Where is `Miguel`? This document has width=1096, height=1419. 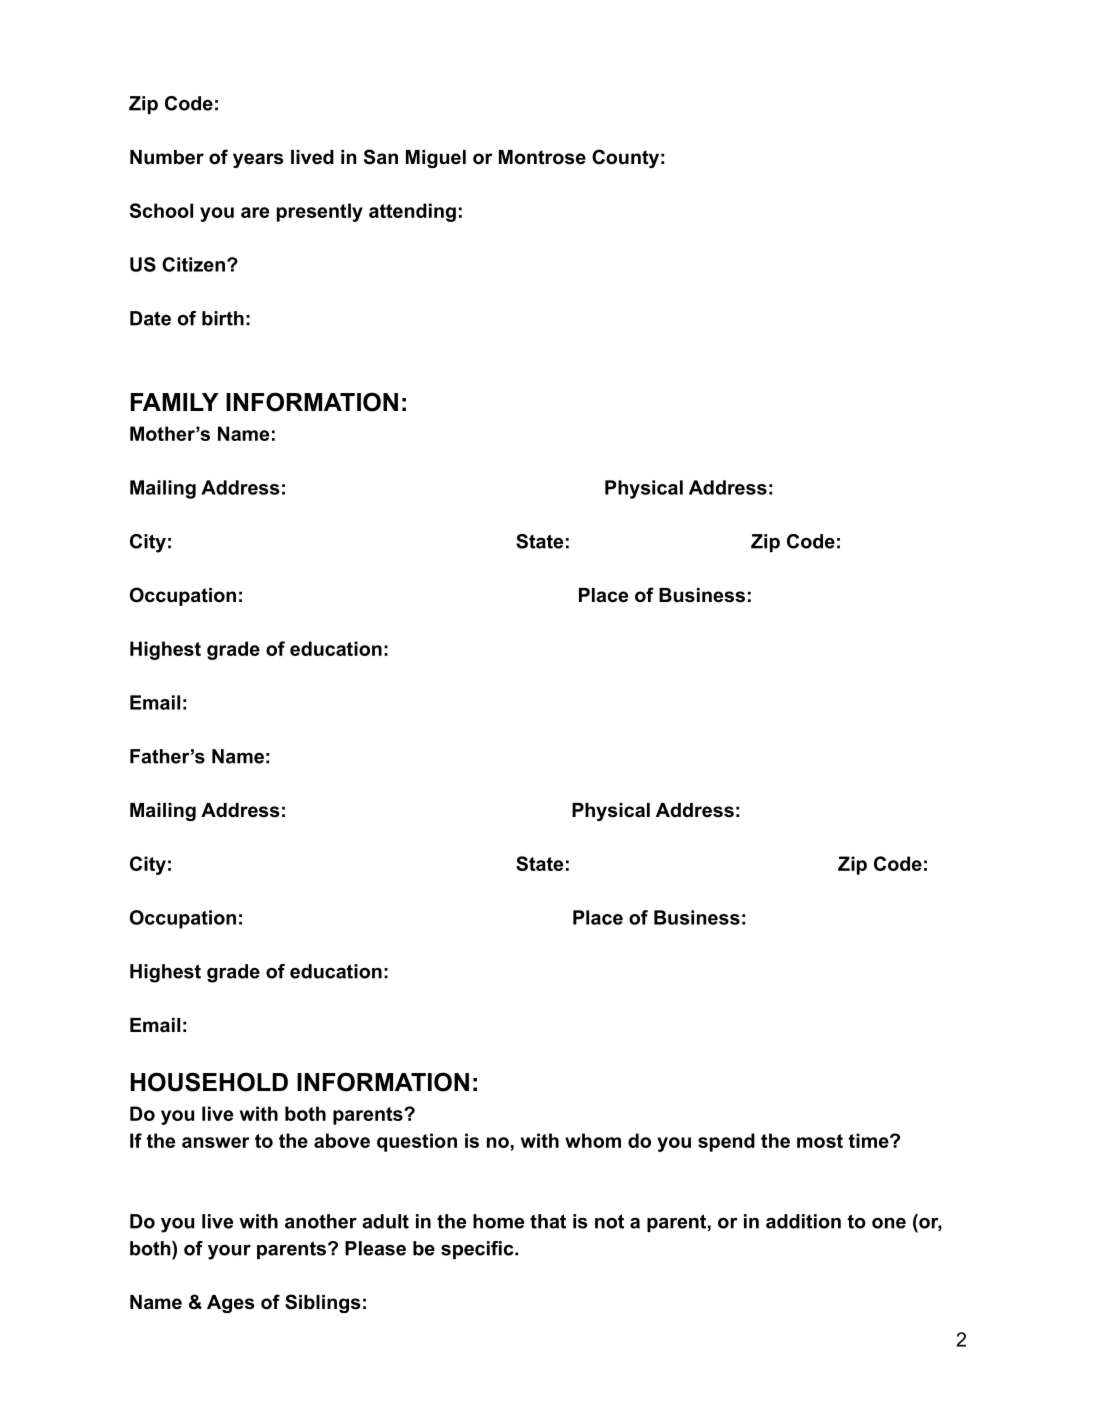
Miguel is located at coordinates (436, 159).
